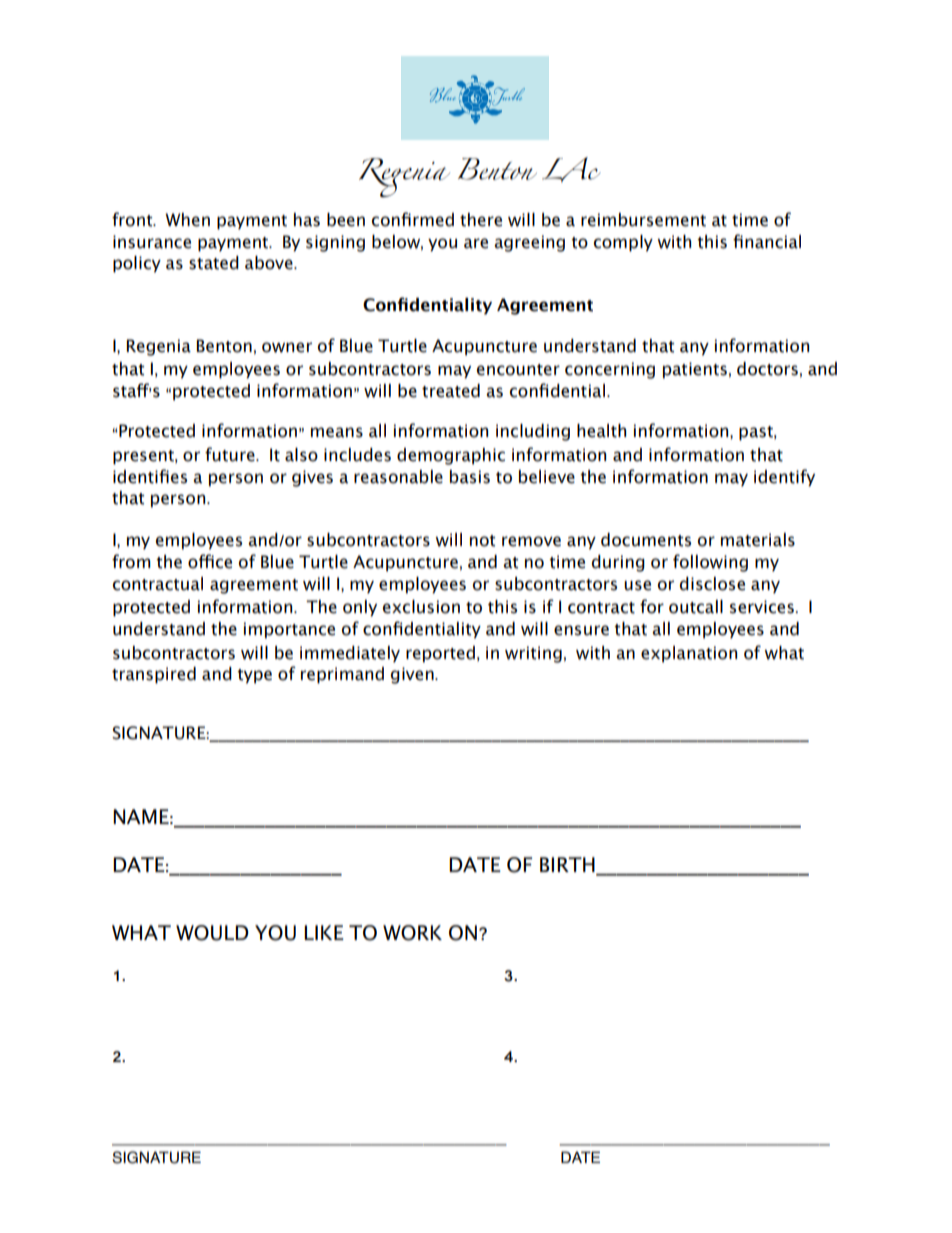 This image has height=1233, width=952. What do you see at coordinates (767, 241) in the image?
I see `financial` at bounding box center [767, 241].
